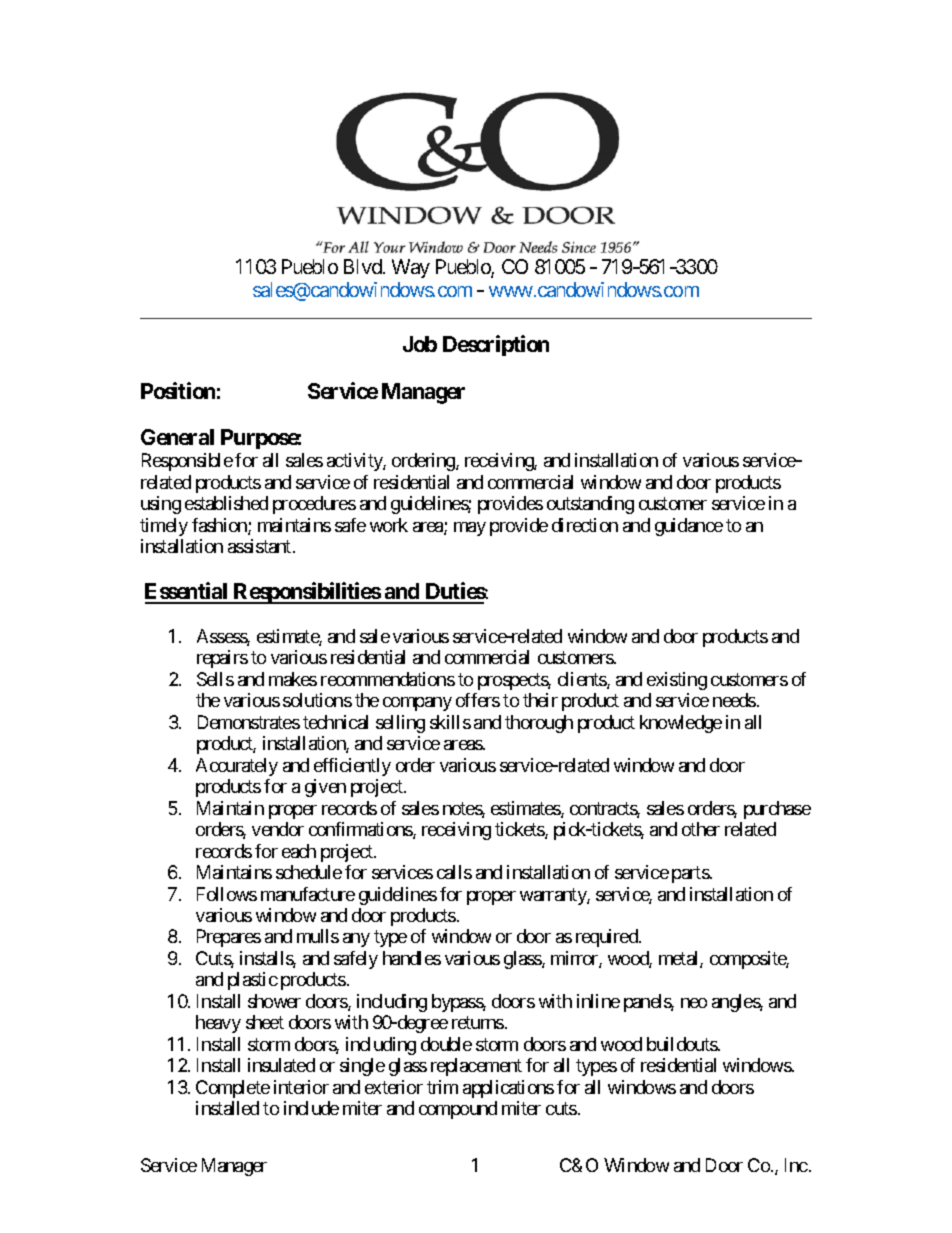  I want to click on existing, so click(677, 681).
